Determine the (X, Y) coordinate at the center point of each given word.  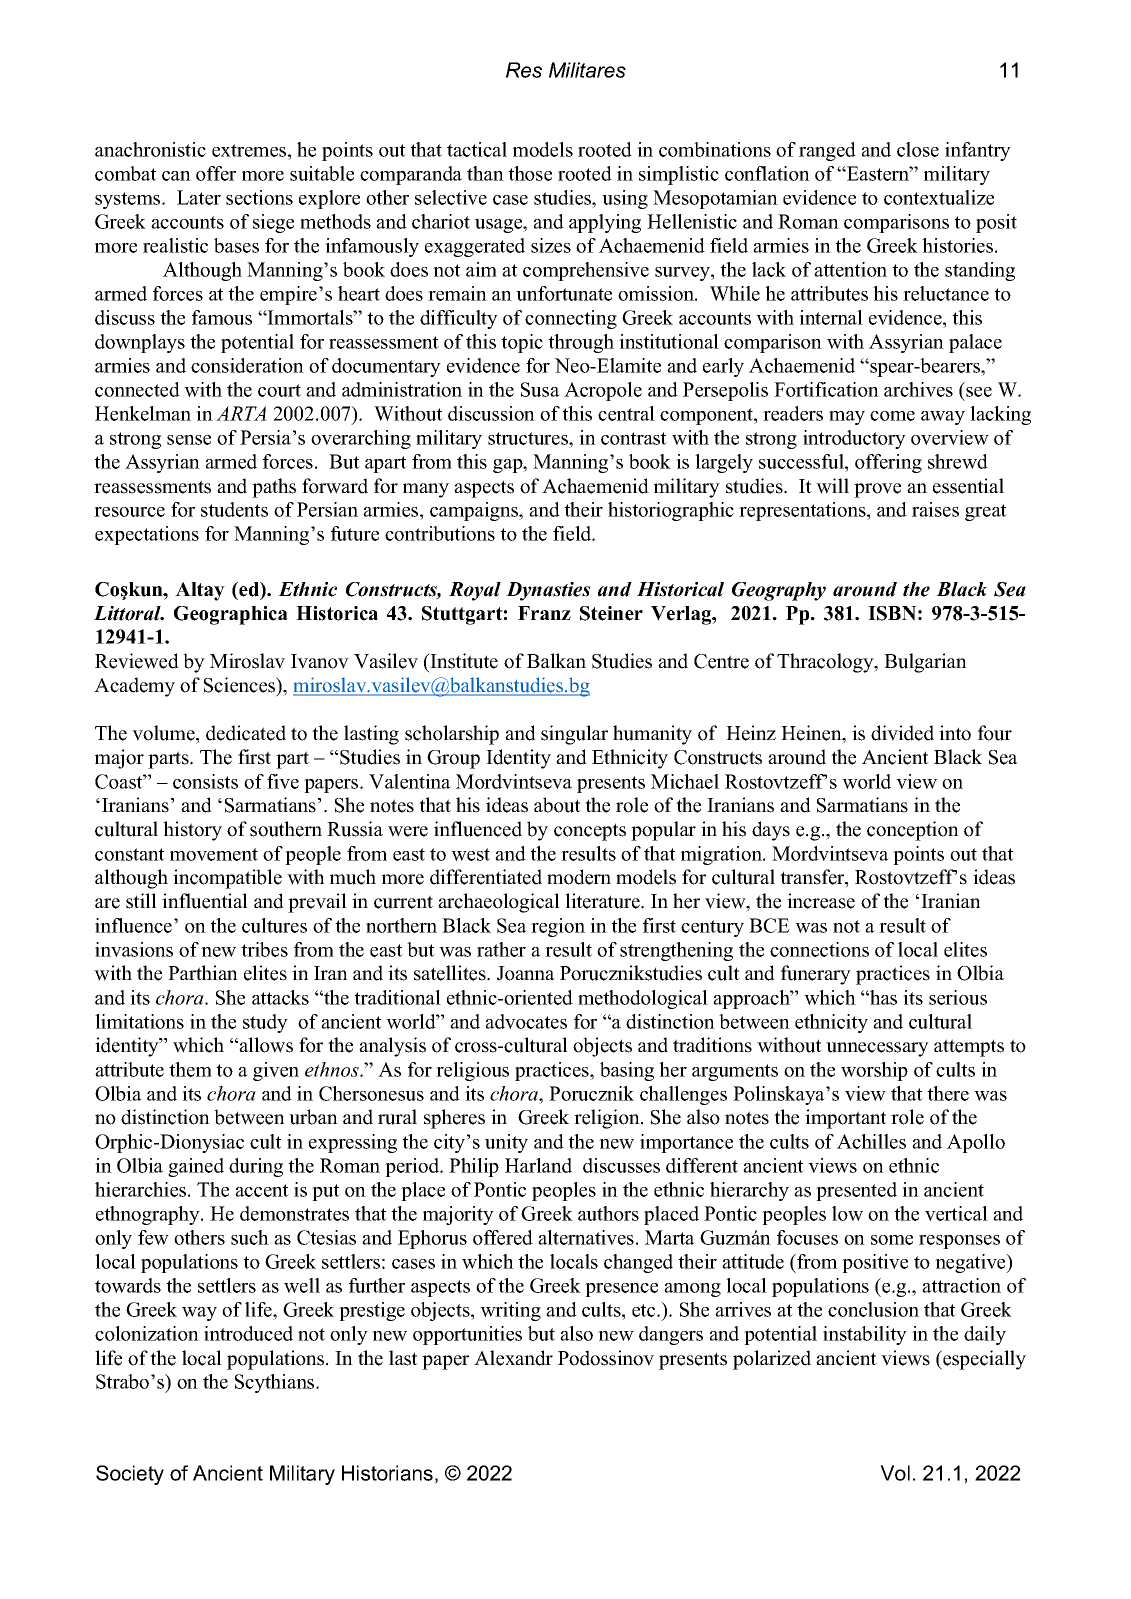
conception (913, 831)
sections (259, 197)
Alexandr (513, 1358)
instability (865, 1335)
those (530, 173)
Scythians (276, 1383)
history (192, 831)
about (557, 805)
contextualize (939, 197)
